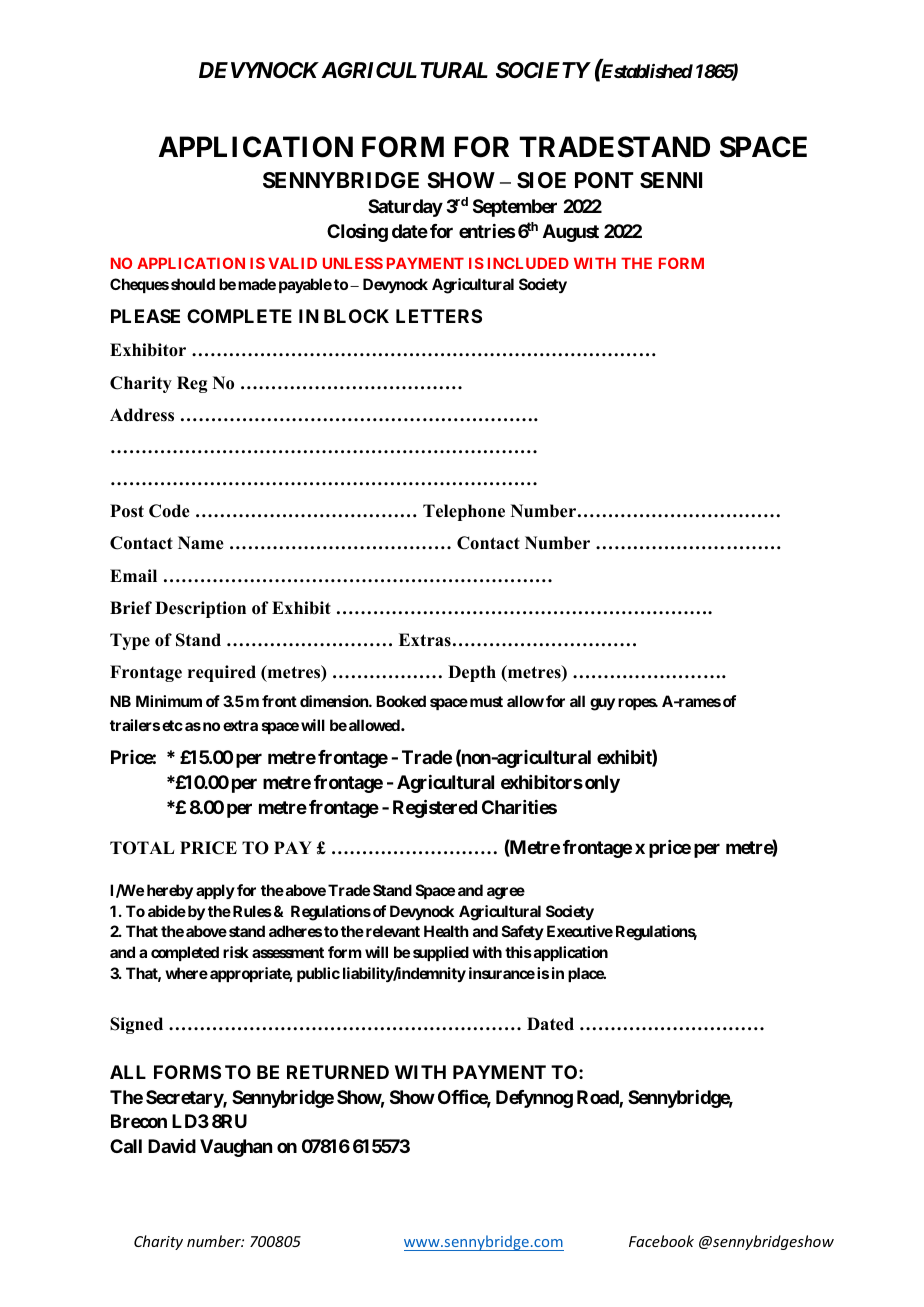 The image size is (924, 1307). I want to click on David, so click(172, 1146).
